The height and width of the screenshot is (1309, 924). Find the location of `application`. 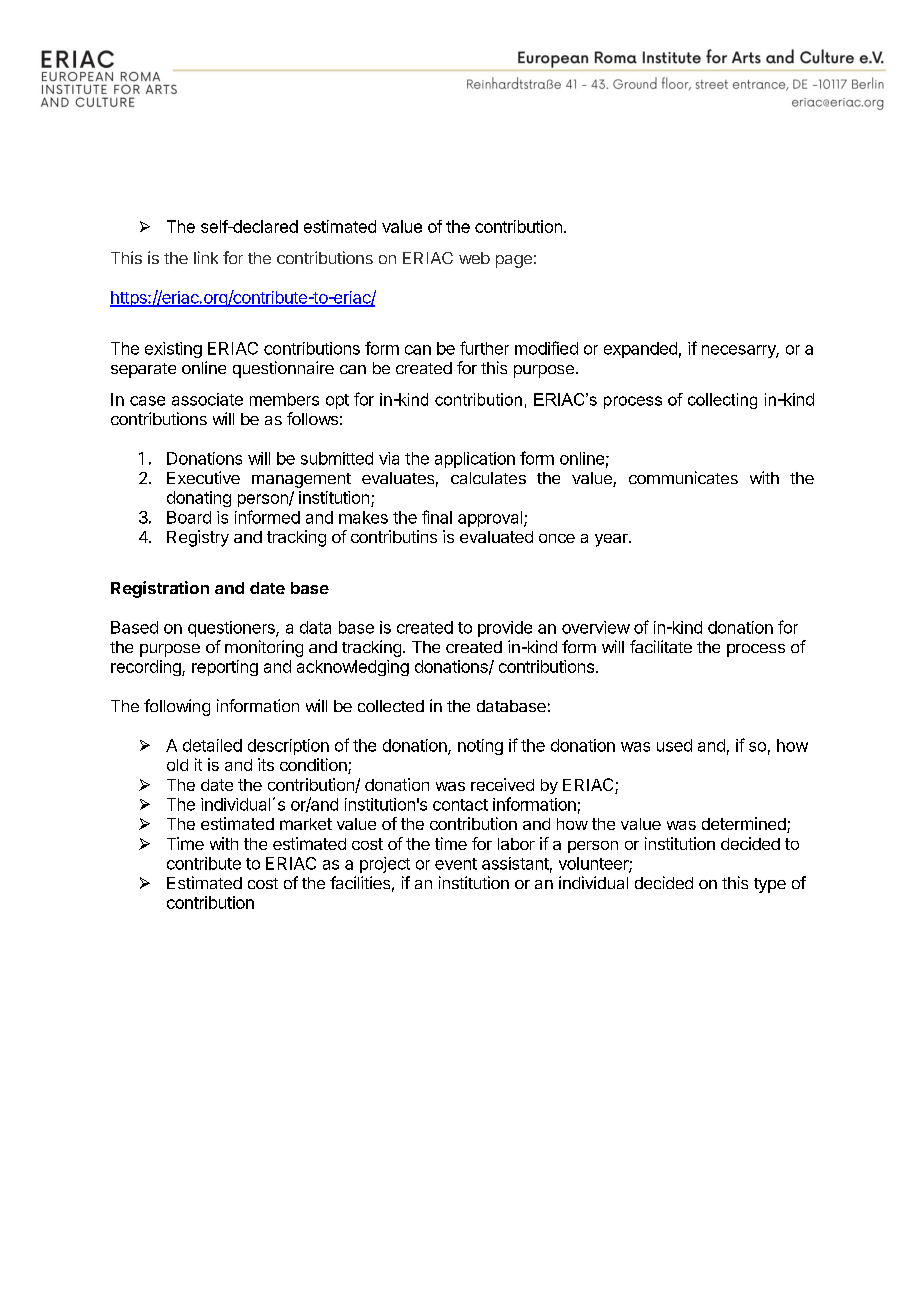

application is located at coordinates (475, 460).
